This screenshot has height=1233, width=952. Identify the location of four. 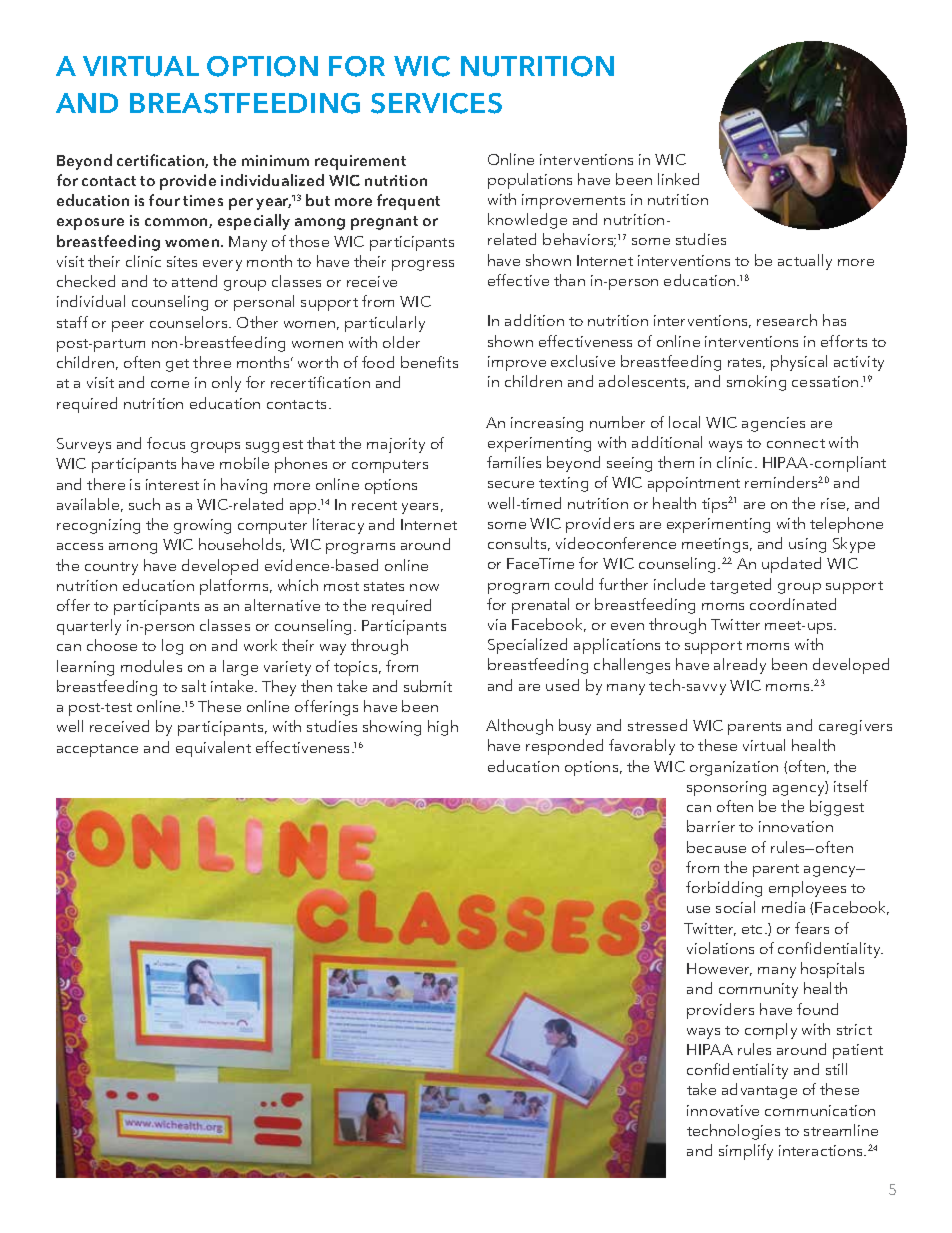
(164, 200).
